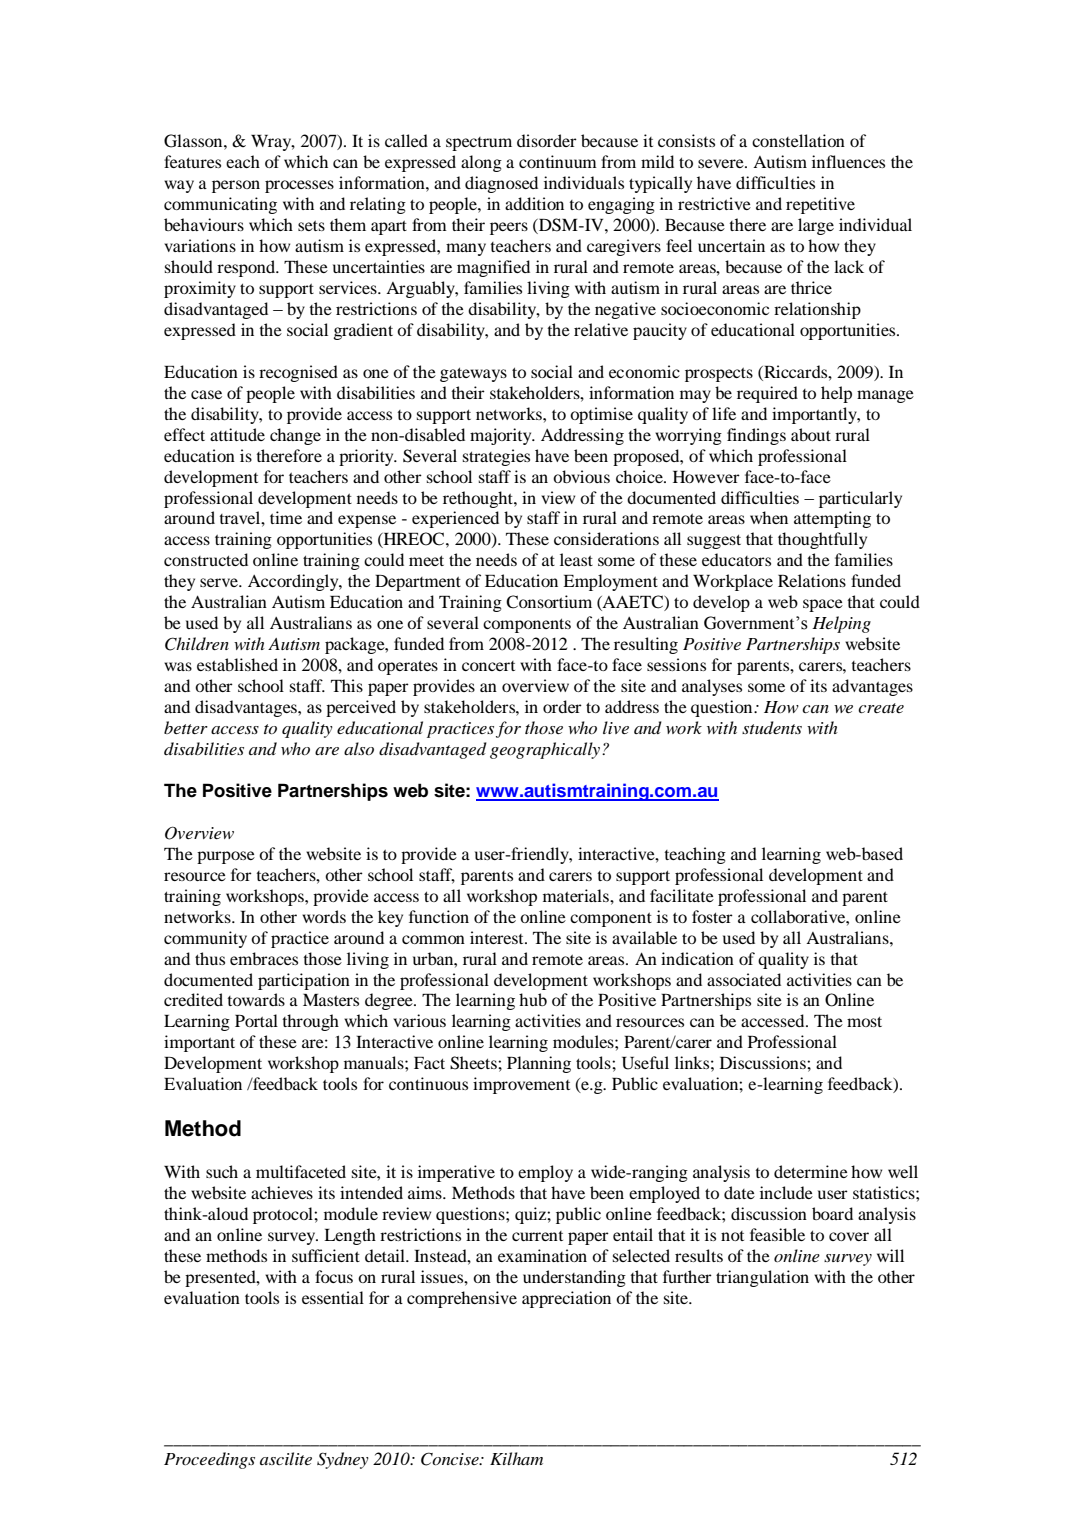 Image resolution: width=1085 pixels, height=1534 pixels. What do you see at coordinates (823, 605) in the image?
I see `space` at bounding box center [823, 605].
